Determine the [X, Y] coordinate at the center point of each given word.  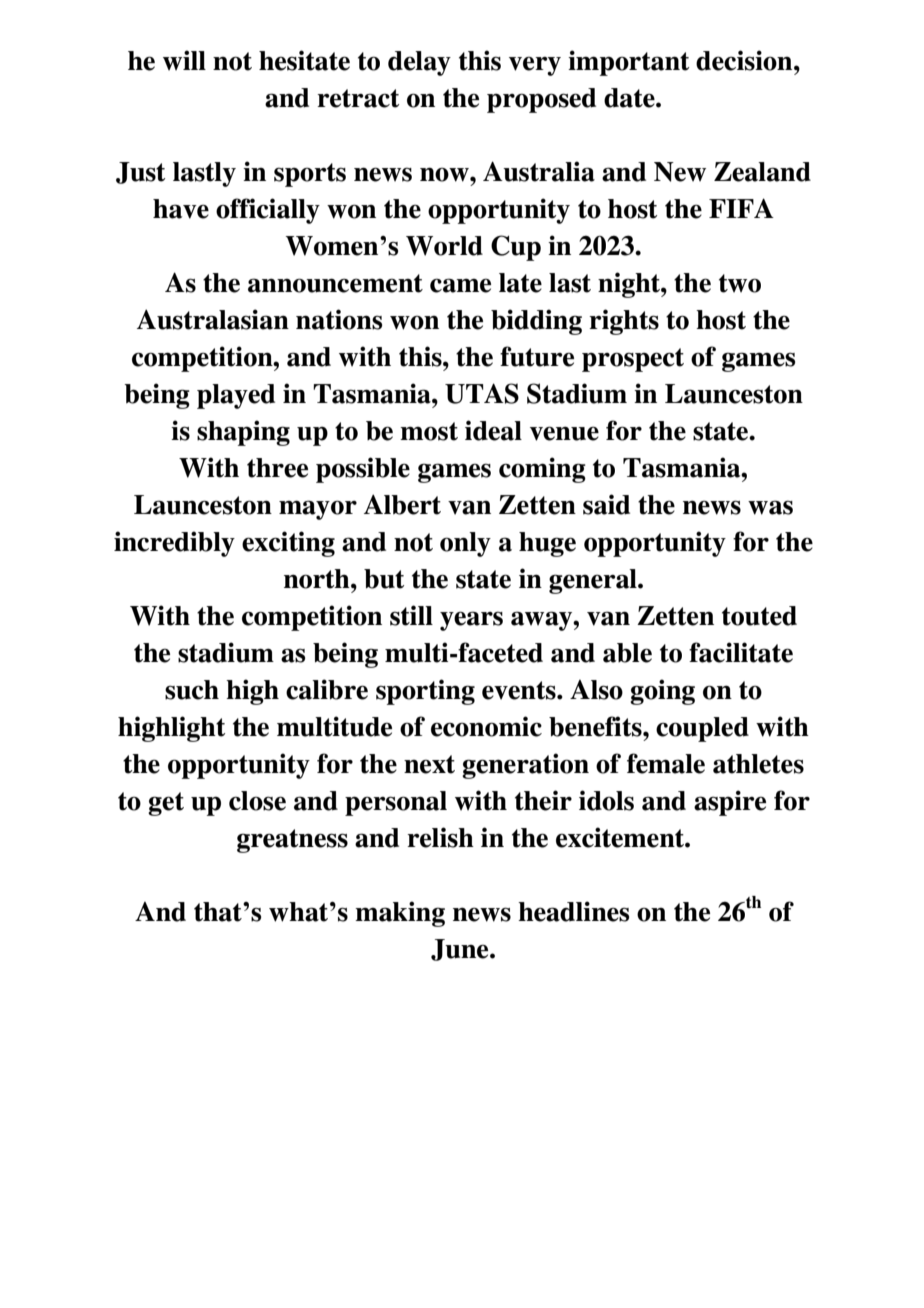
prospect [633, 360]
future [537, 356]
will [184, 60]
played [236, 396]
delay [419, 63]
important [628, 63]
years [471, 621]
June [461, 950]
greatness [292, 841]
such [192, 690]
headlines [573, 911]
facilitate [741, 652]
